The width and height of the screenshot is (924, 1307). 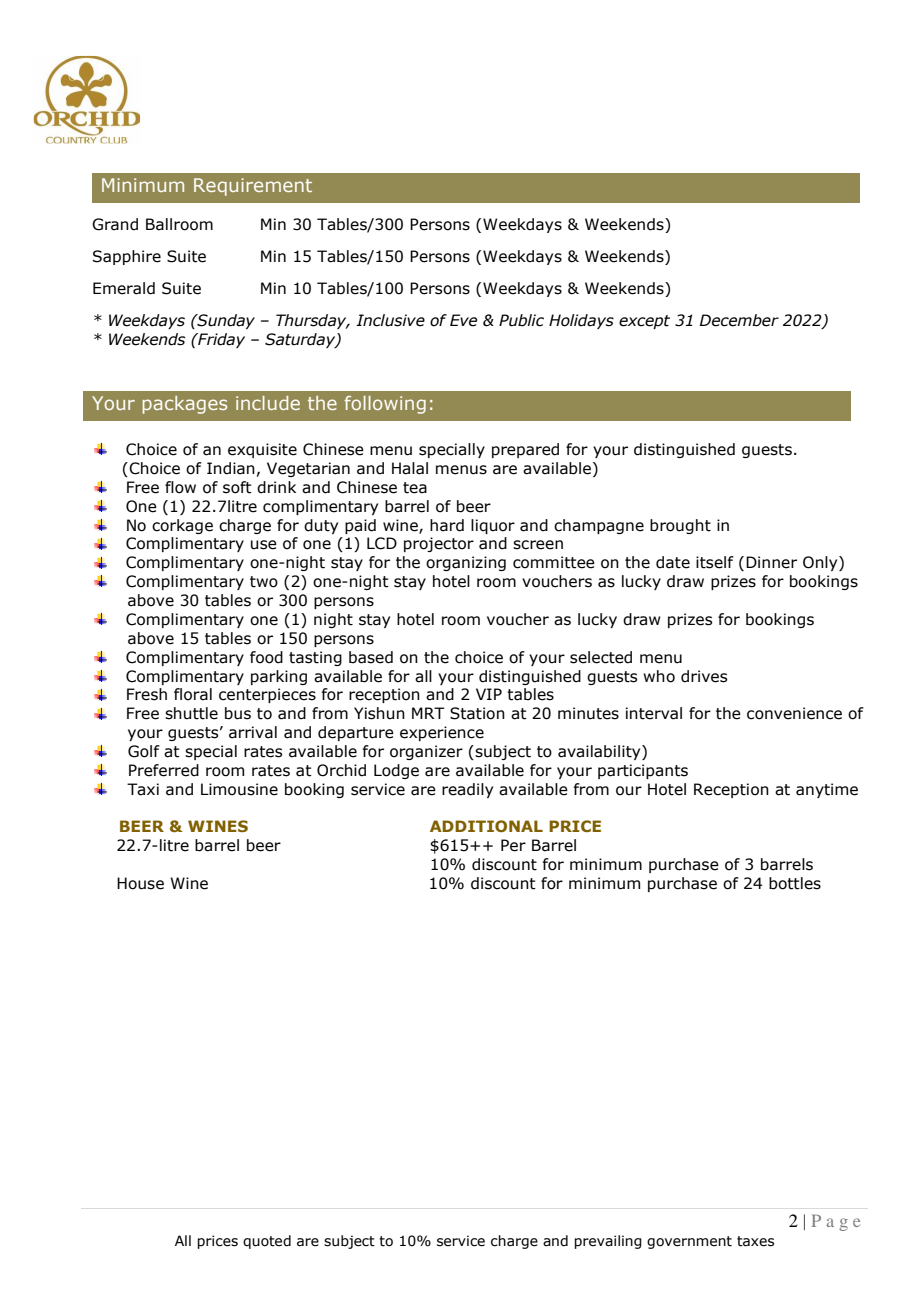 What do you see at coordinates (253, 187) in the screenshot?
I see `Requirement` at bounding box center [253, 187].
